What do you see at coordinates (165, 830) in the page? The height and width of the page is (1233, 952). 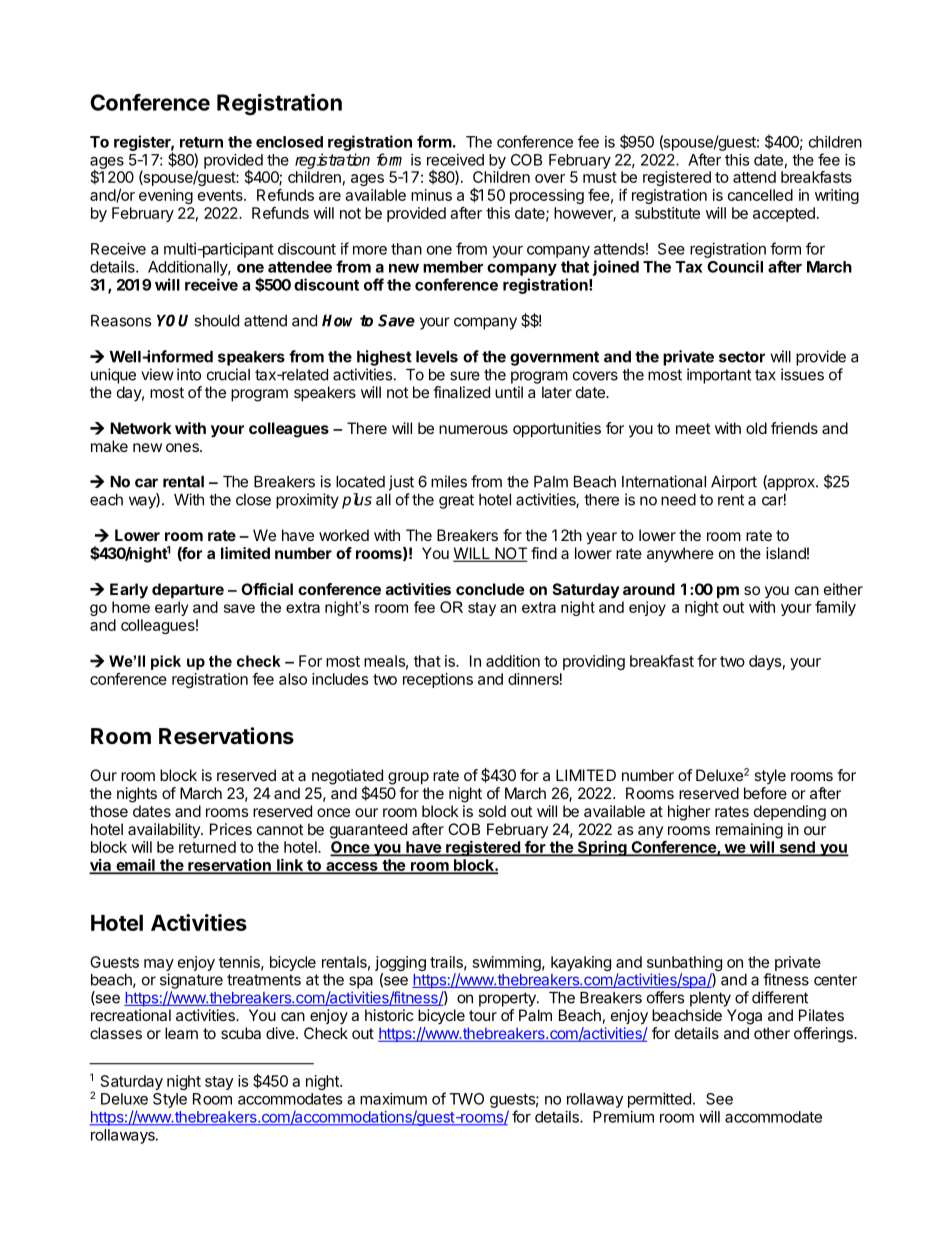 I see `availability` at bounding box center [165, 830].
